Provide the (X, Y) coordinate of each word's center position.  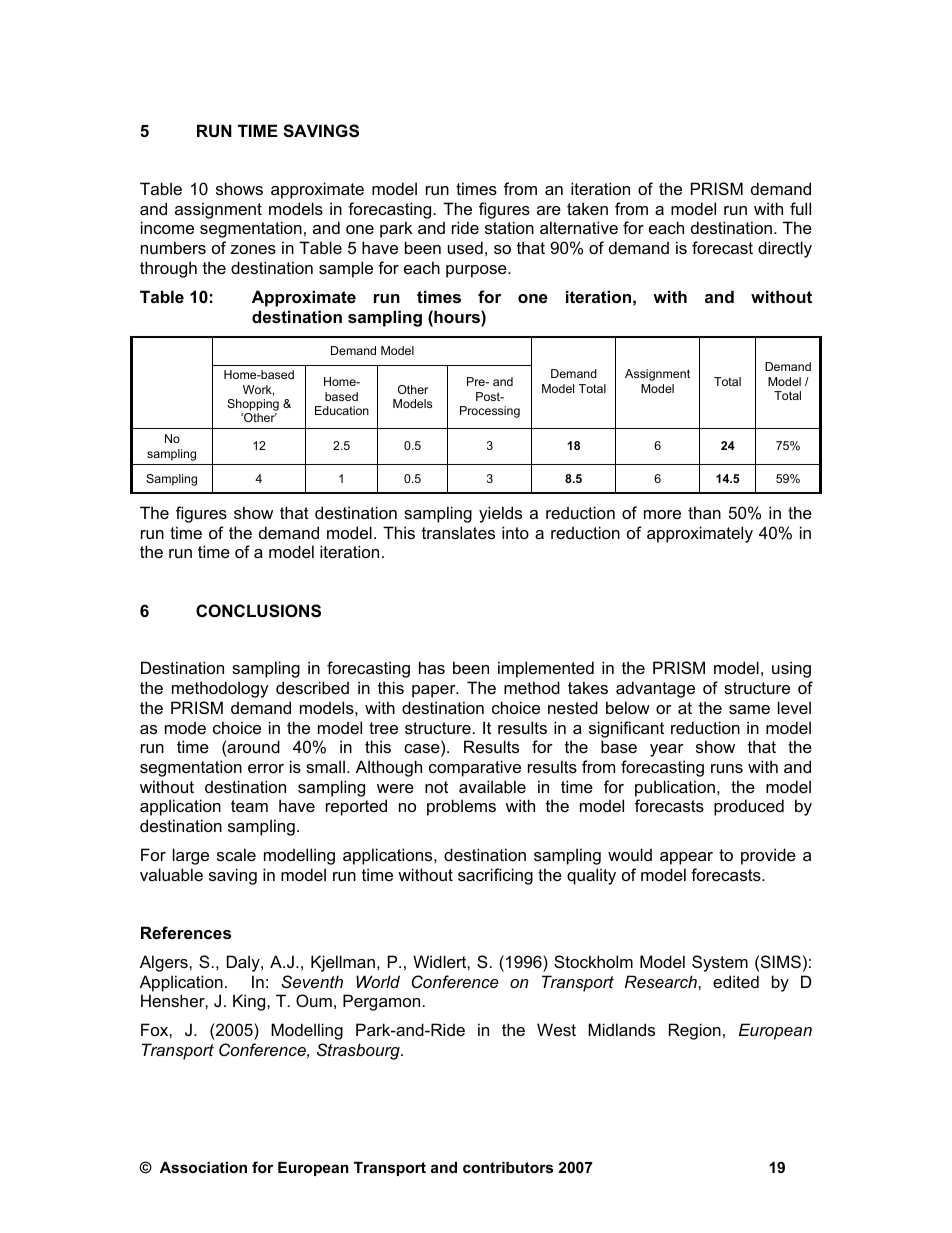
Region (695, 1031)
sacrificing (495, 876)
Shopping (253, 405)
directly (785, 249)
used (465, 247)
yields (500, 514)
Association (203, 1167)
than (704, 512)
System (720, 963)
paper (435, 691)
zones (253, 249)
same (749, 709)
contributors (508, 1167)
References (186, 932)
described (312, 687)
